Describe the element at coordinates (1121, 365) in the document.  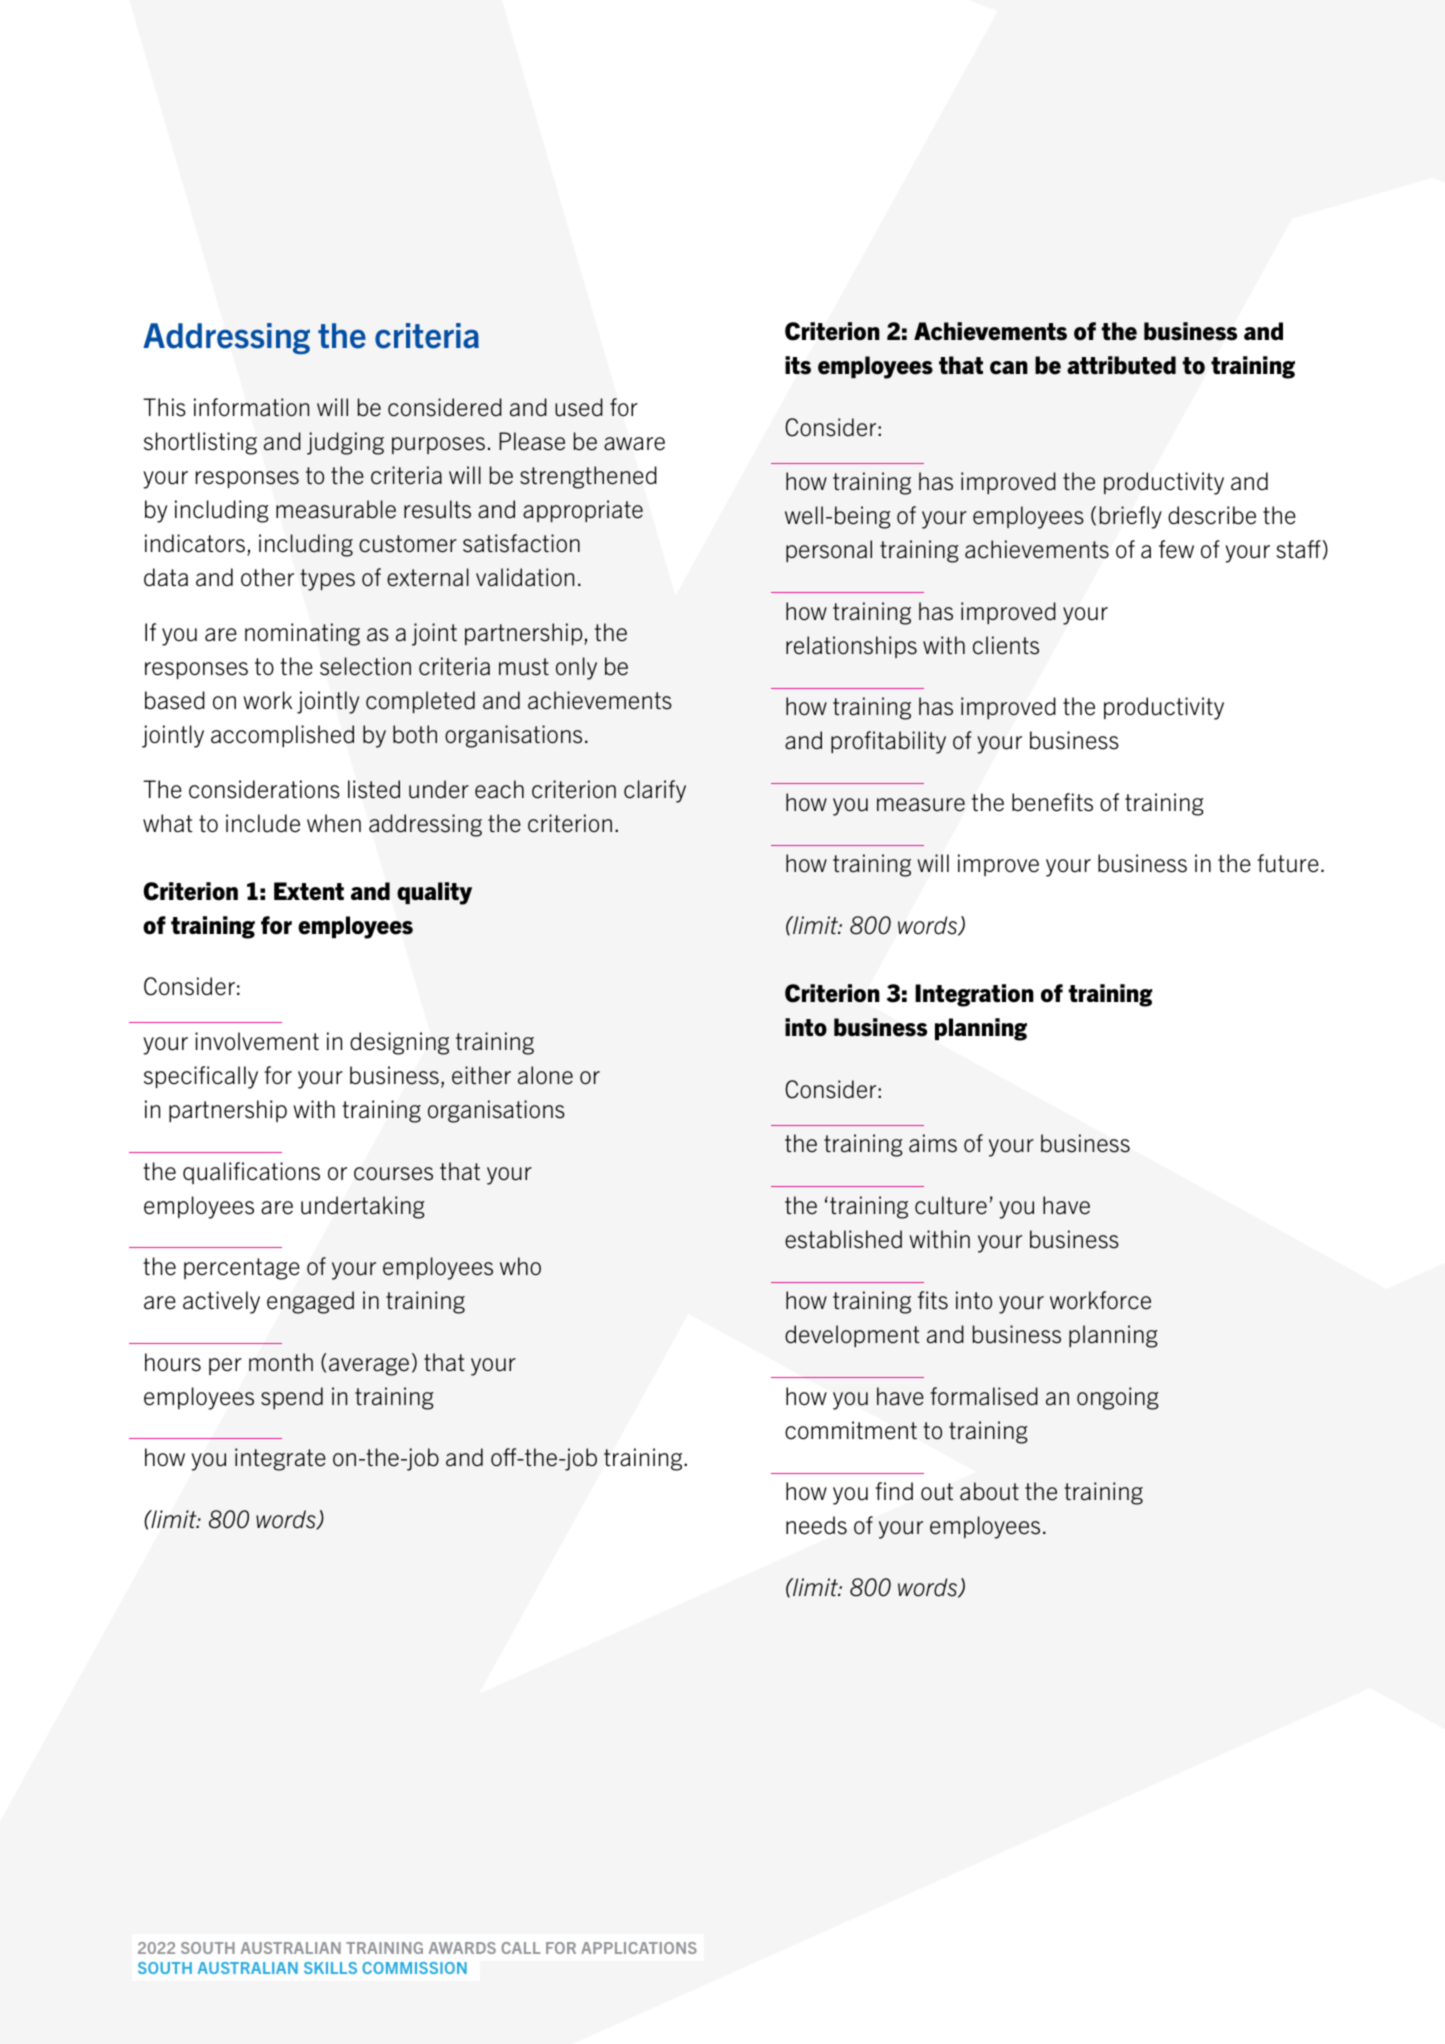
I see `attributed` at that location.
